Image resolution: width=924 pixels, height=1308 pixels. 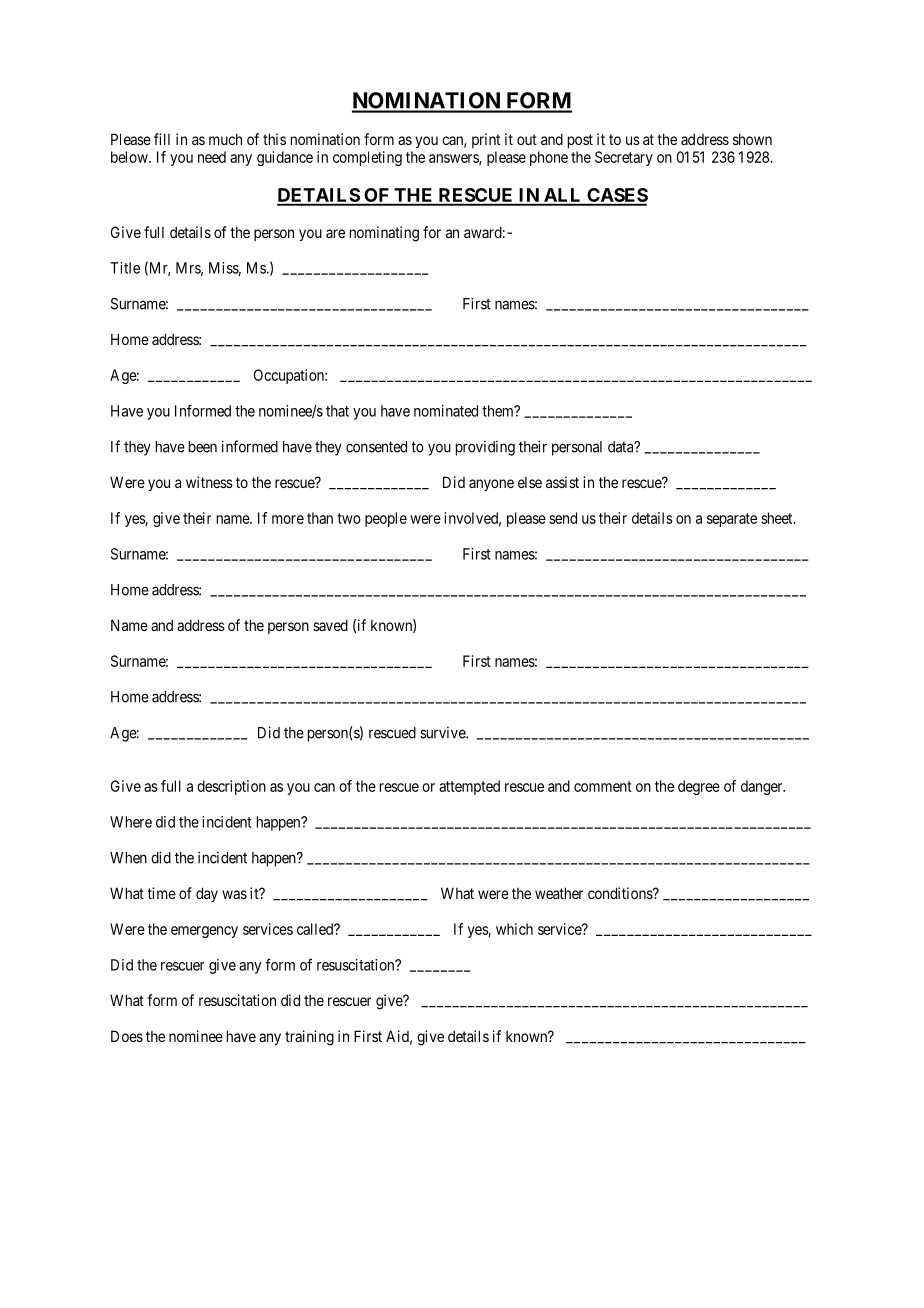 I want to click on degree, so click(x=699, y=787).
